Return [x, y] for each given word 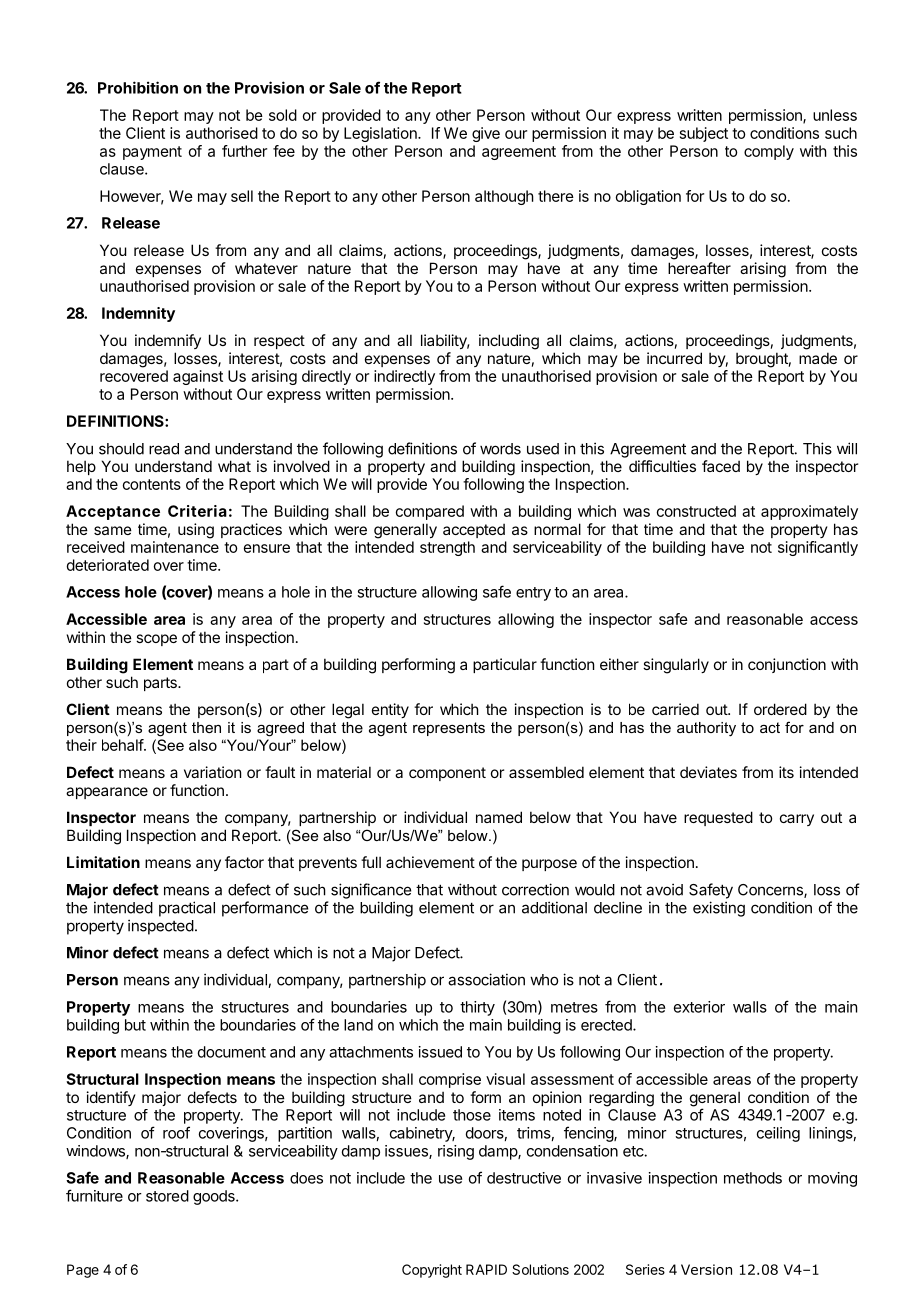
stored [167, 1196]
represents [449, 729]
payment [152, 153]
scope [156, 640]
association [486, 979]
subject [704, 134]
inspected [161, 927]
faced [721, 466]
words [500, 449]
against [198, 377]
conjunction [787, 665]
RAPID [486, 1269]
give [486, 134]
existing [719, 909]
